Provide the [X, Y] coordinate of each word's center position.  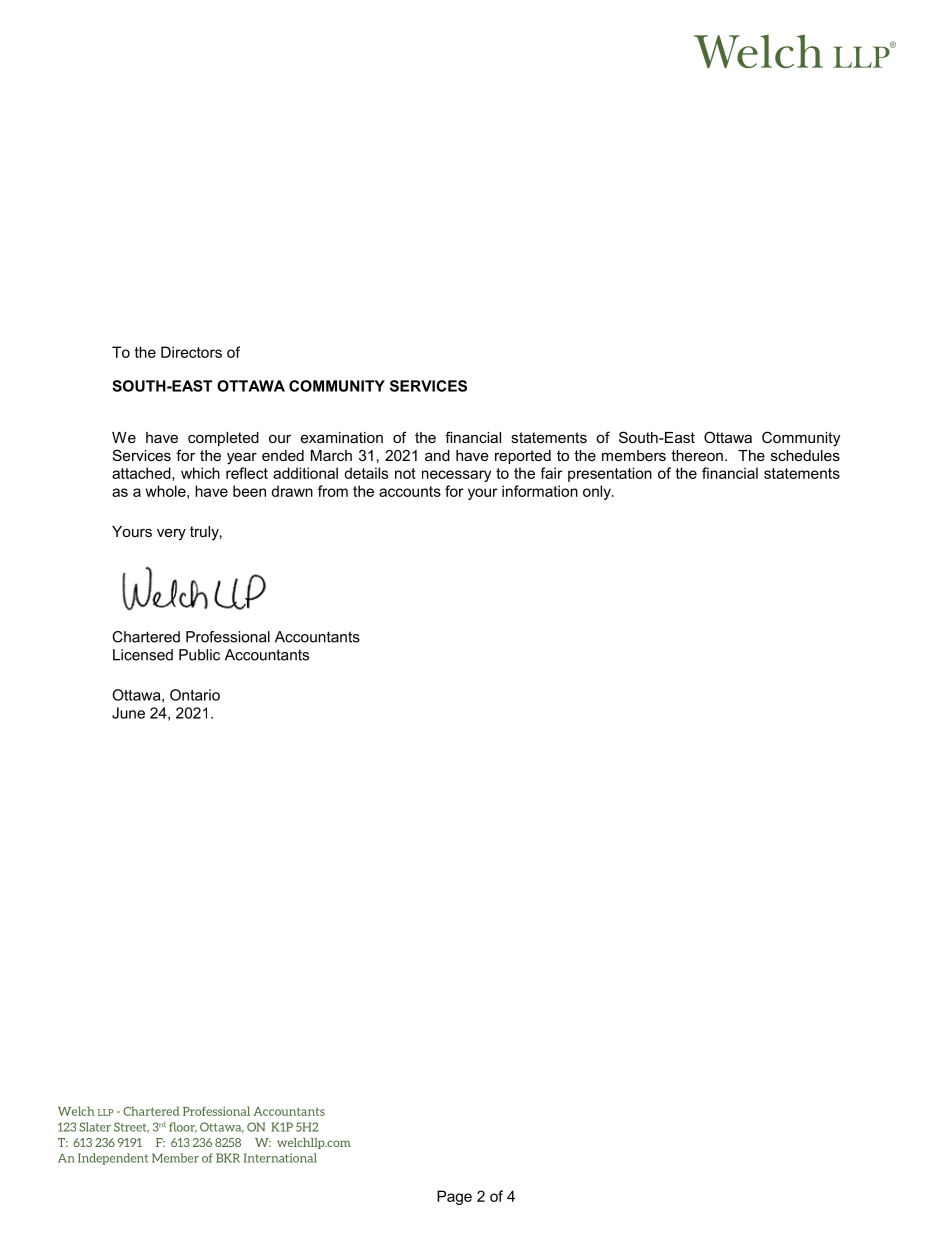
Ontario [195, 695]
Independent [113, 1159]
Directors [191, 352]
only [598, 492]
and [437, 455]
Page [454, 1197]
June [128, 713]
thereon [697, 455]
